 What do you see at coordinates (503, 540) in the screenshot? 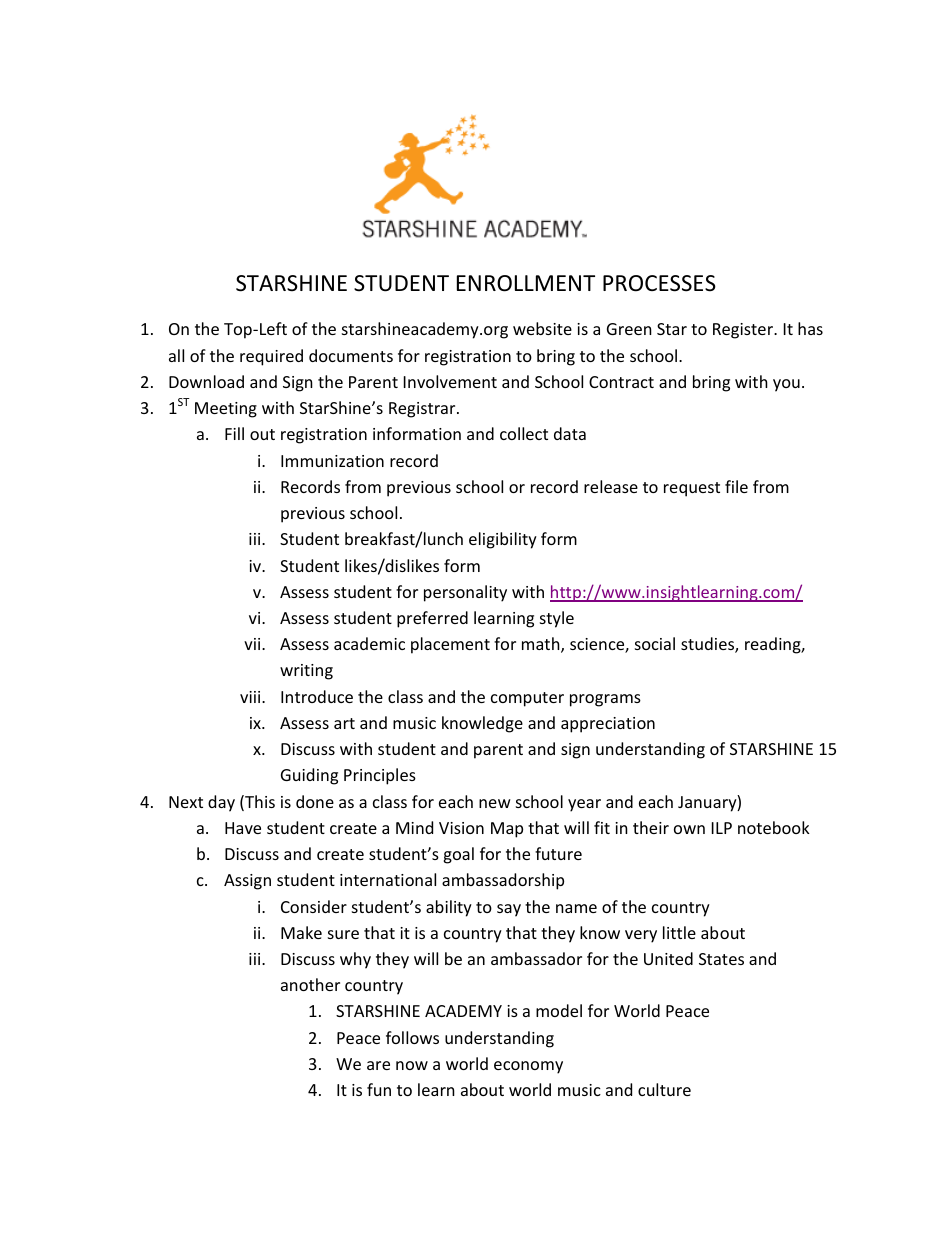
I see `eligibility` at bounding box center [503, 540].
